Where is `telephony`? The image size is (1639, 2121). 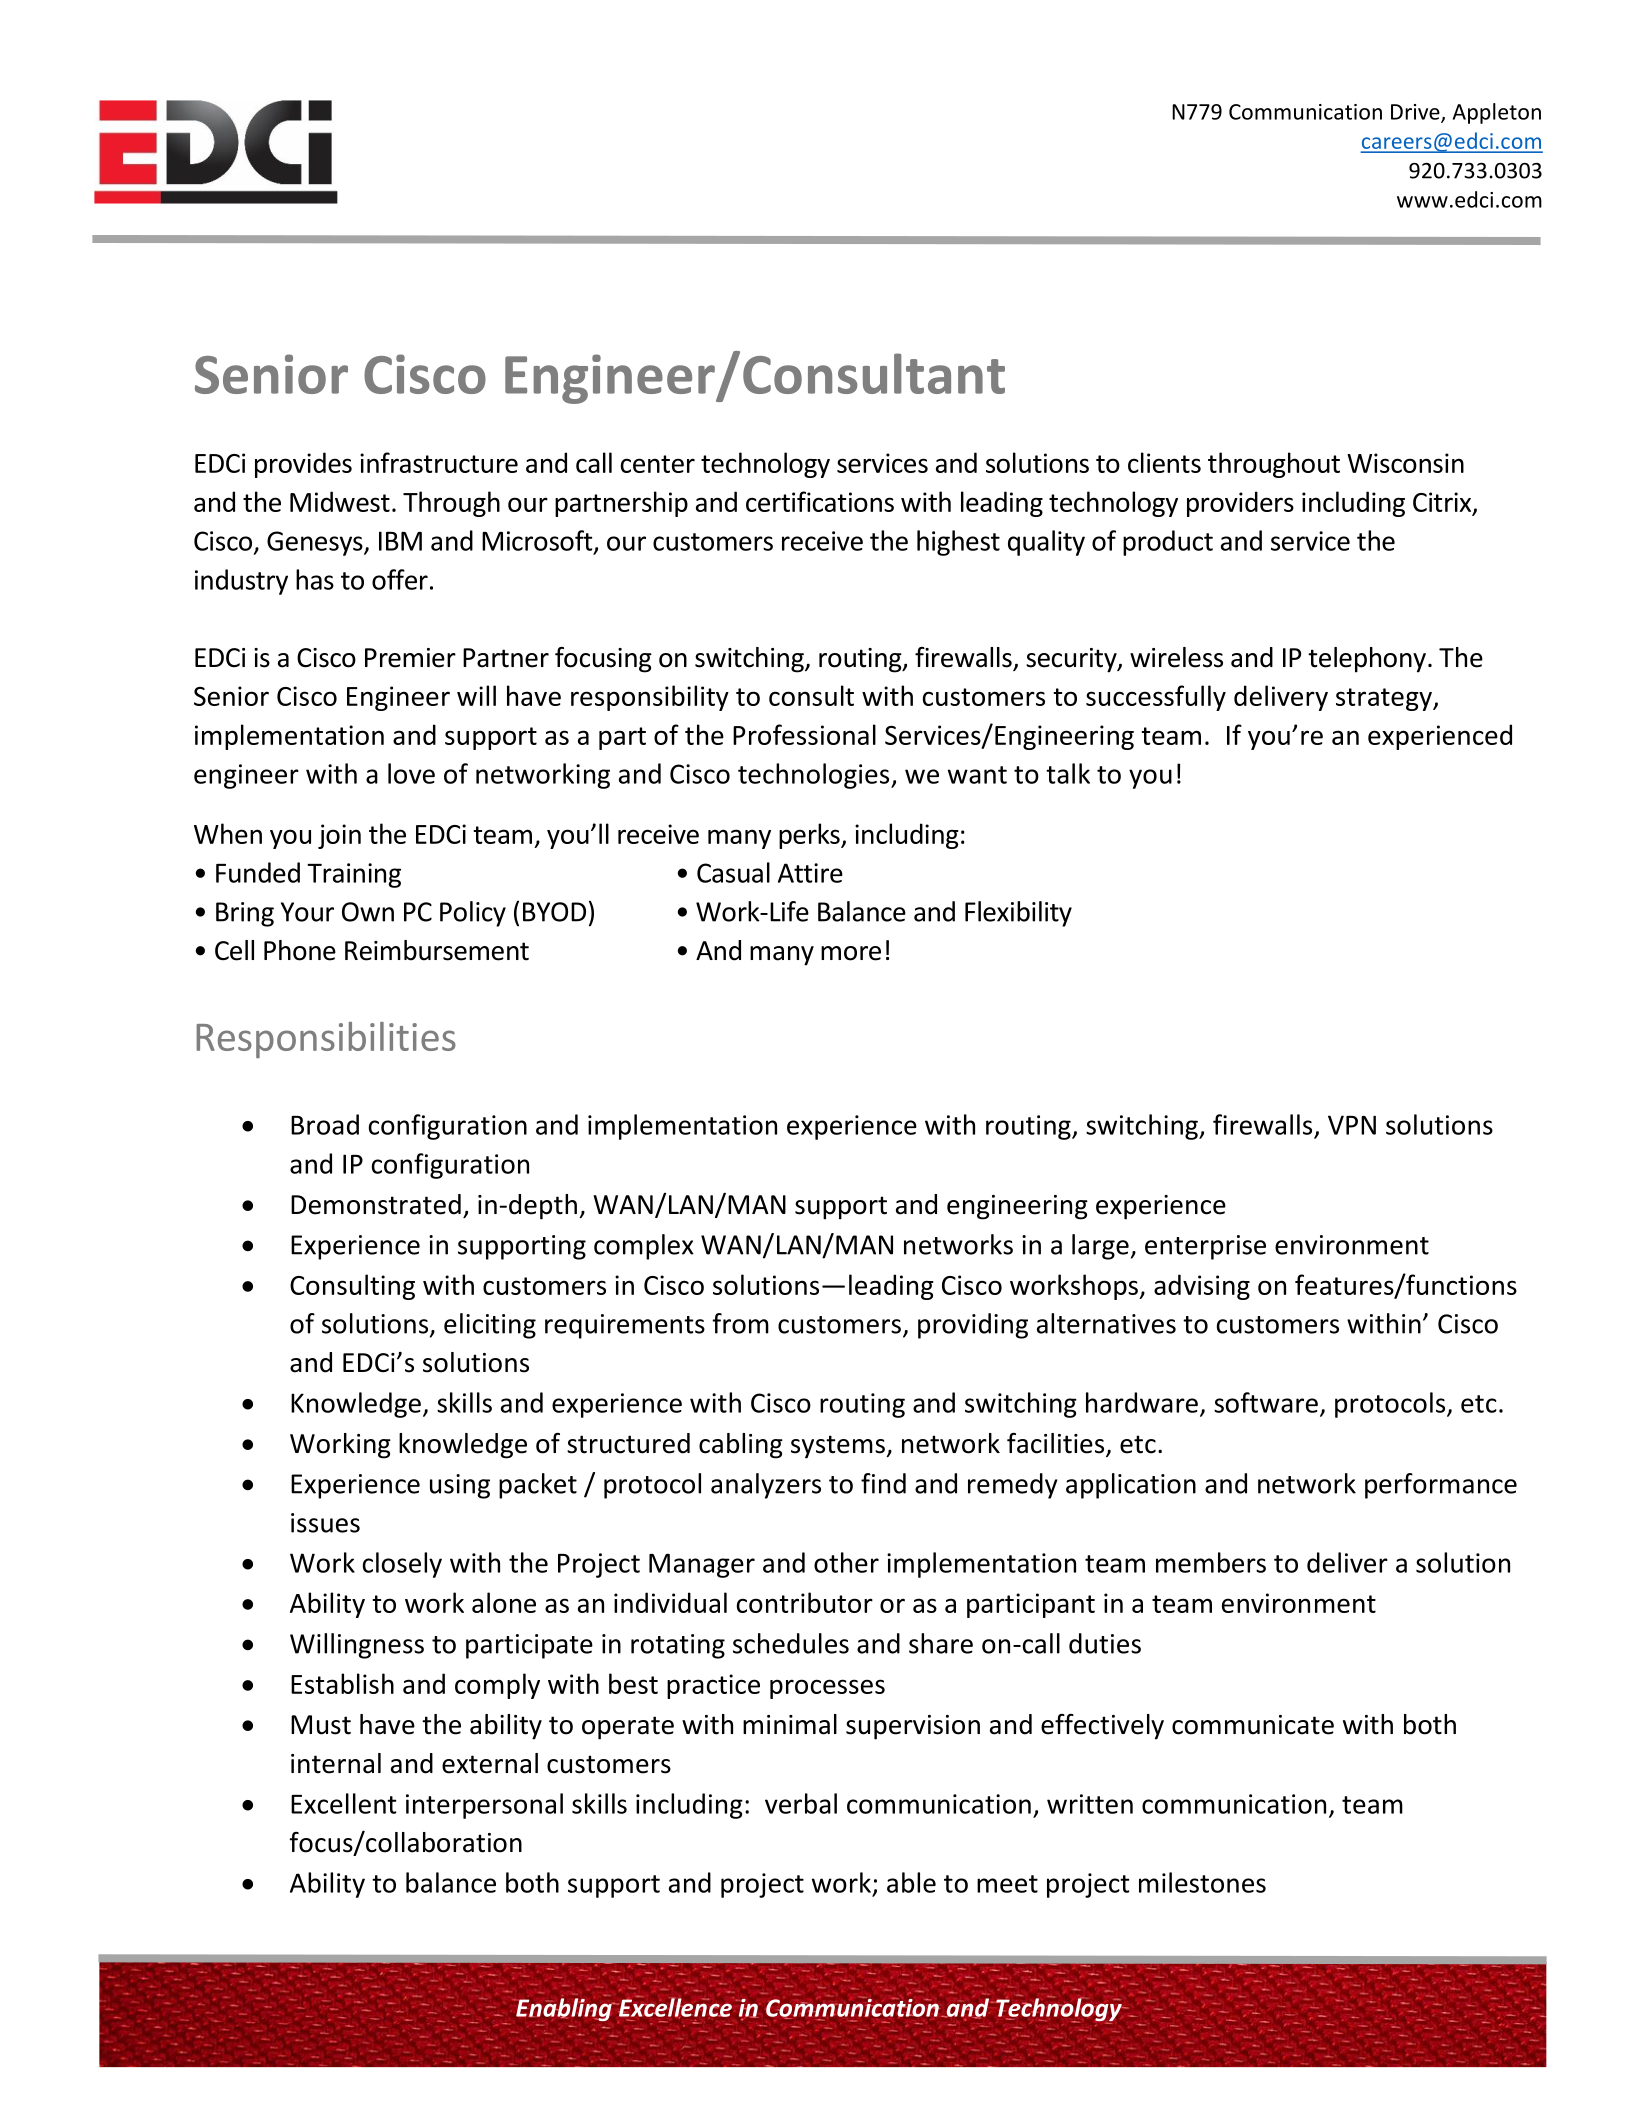
telephony is located at coordinates (1367, 660).
